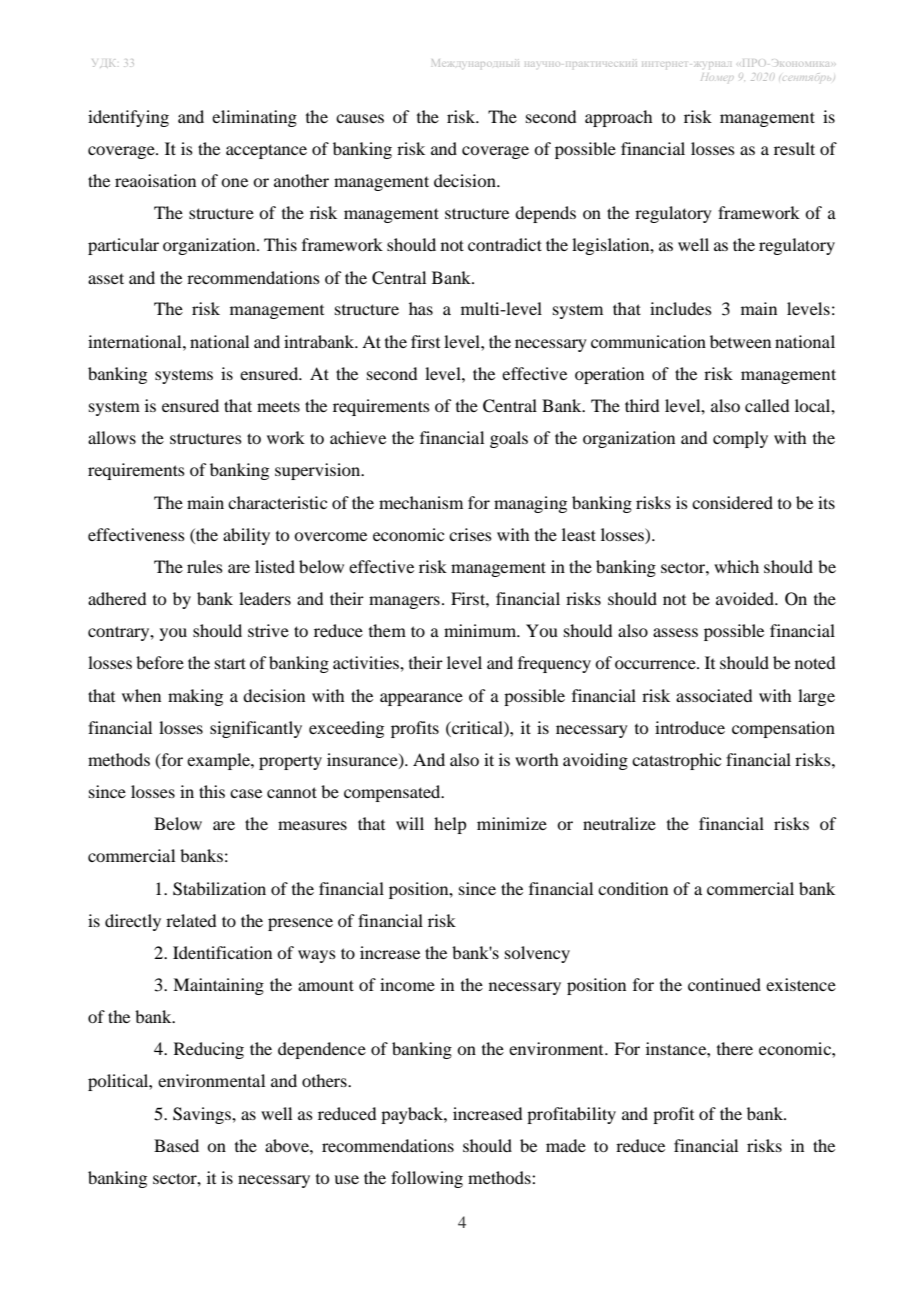 This document has width=924, height=1308. I want to click on assess, so click(675, 632).
